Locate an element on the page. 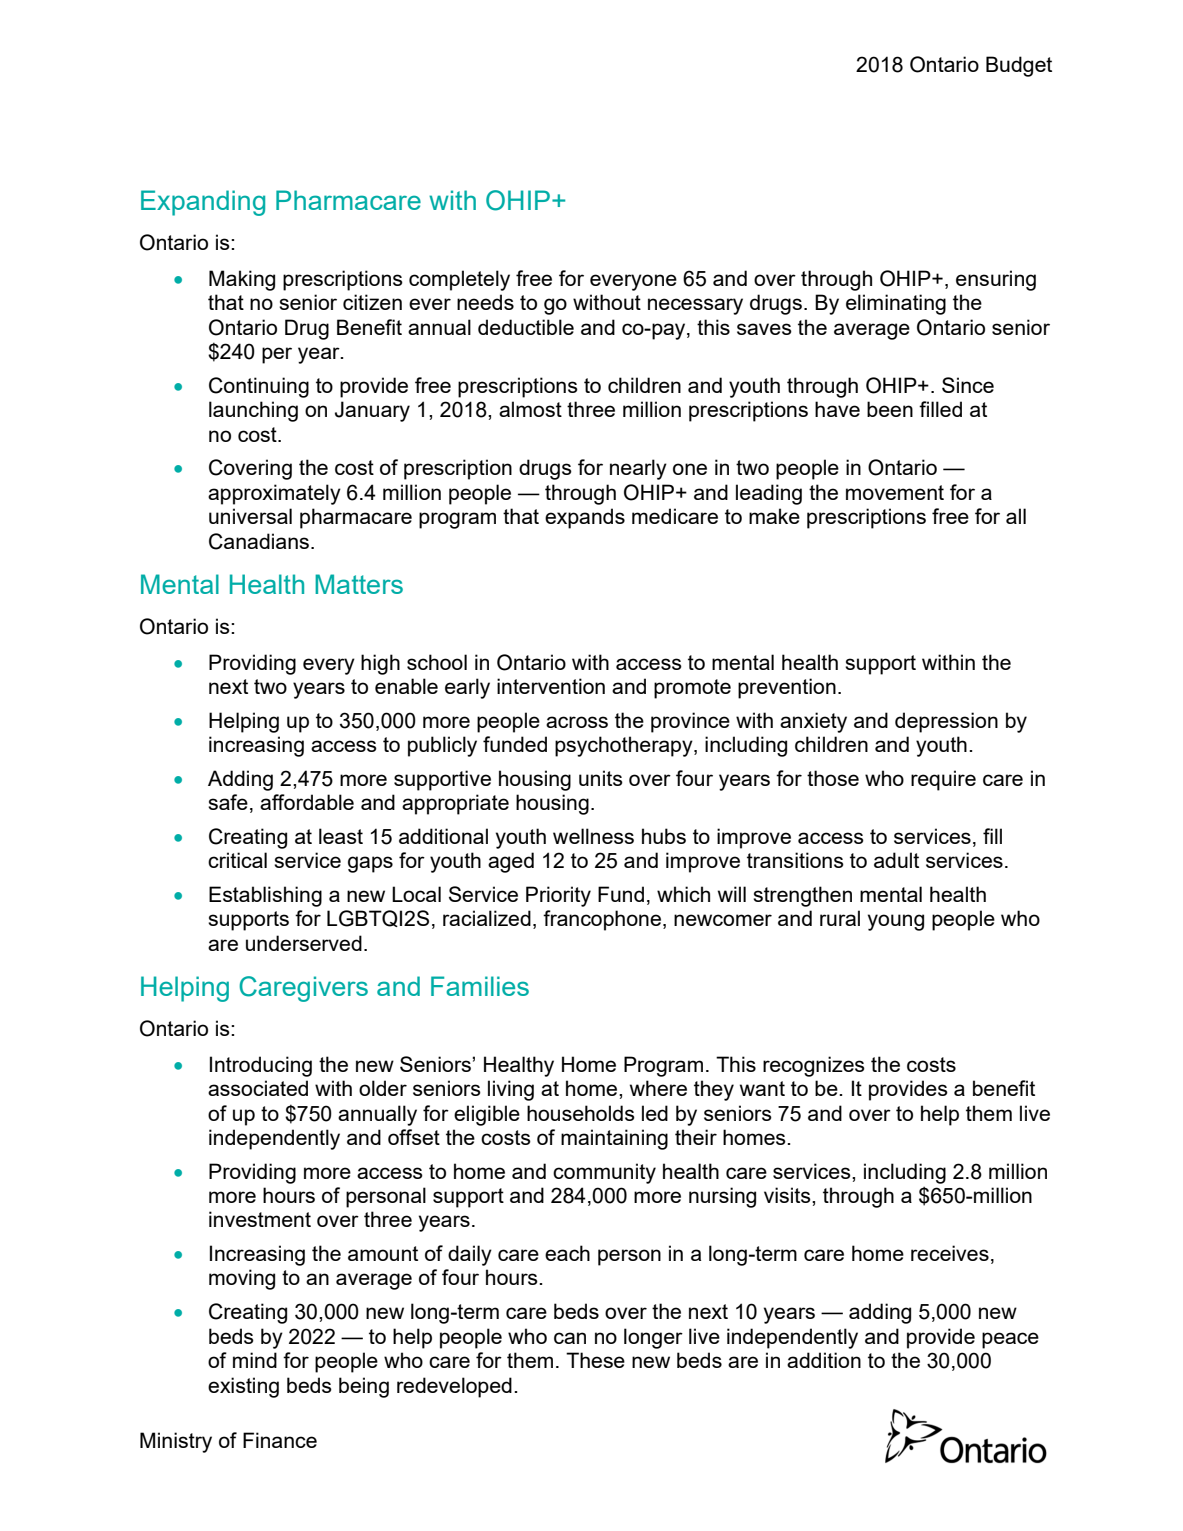 The height and width of the document is (1531, 1183). peace is located at coordinates (1010, 1340).
